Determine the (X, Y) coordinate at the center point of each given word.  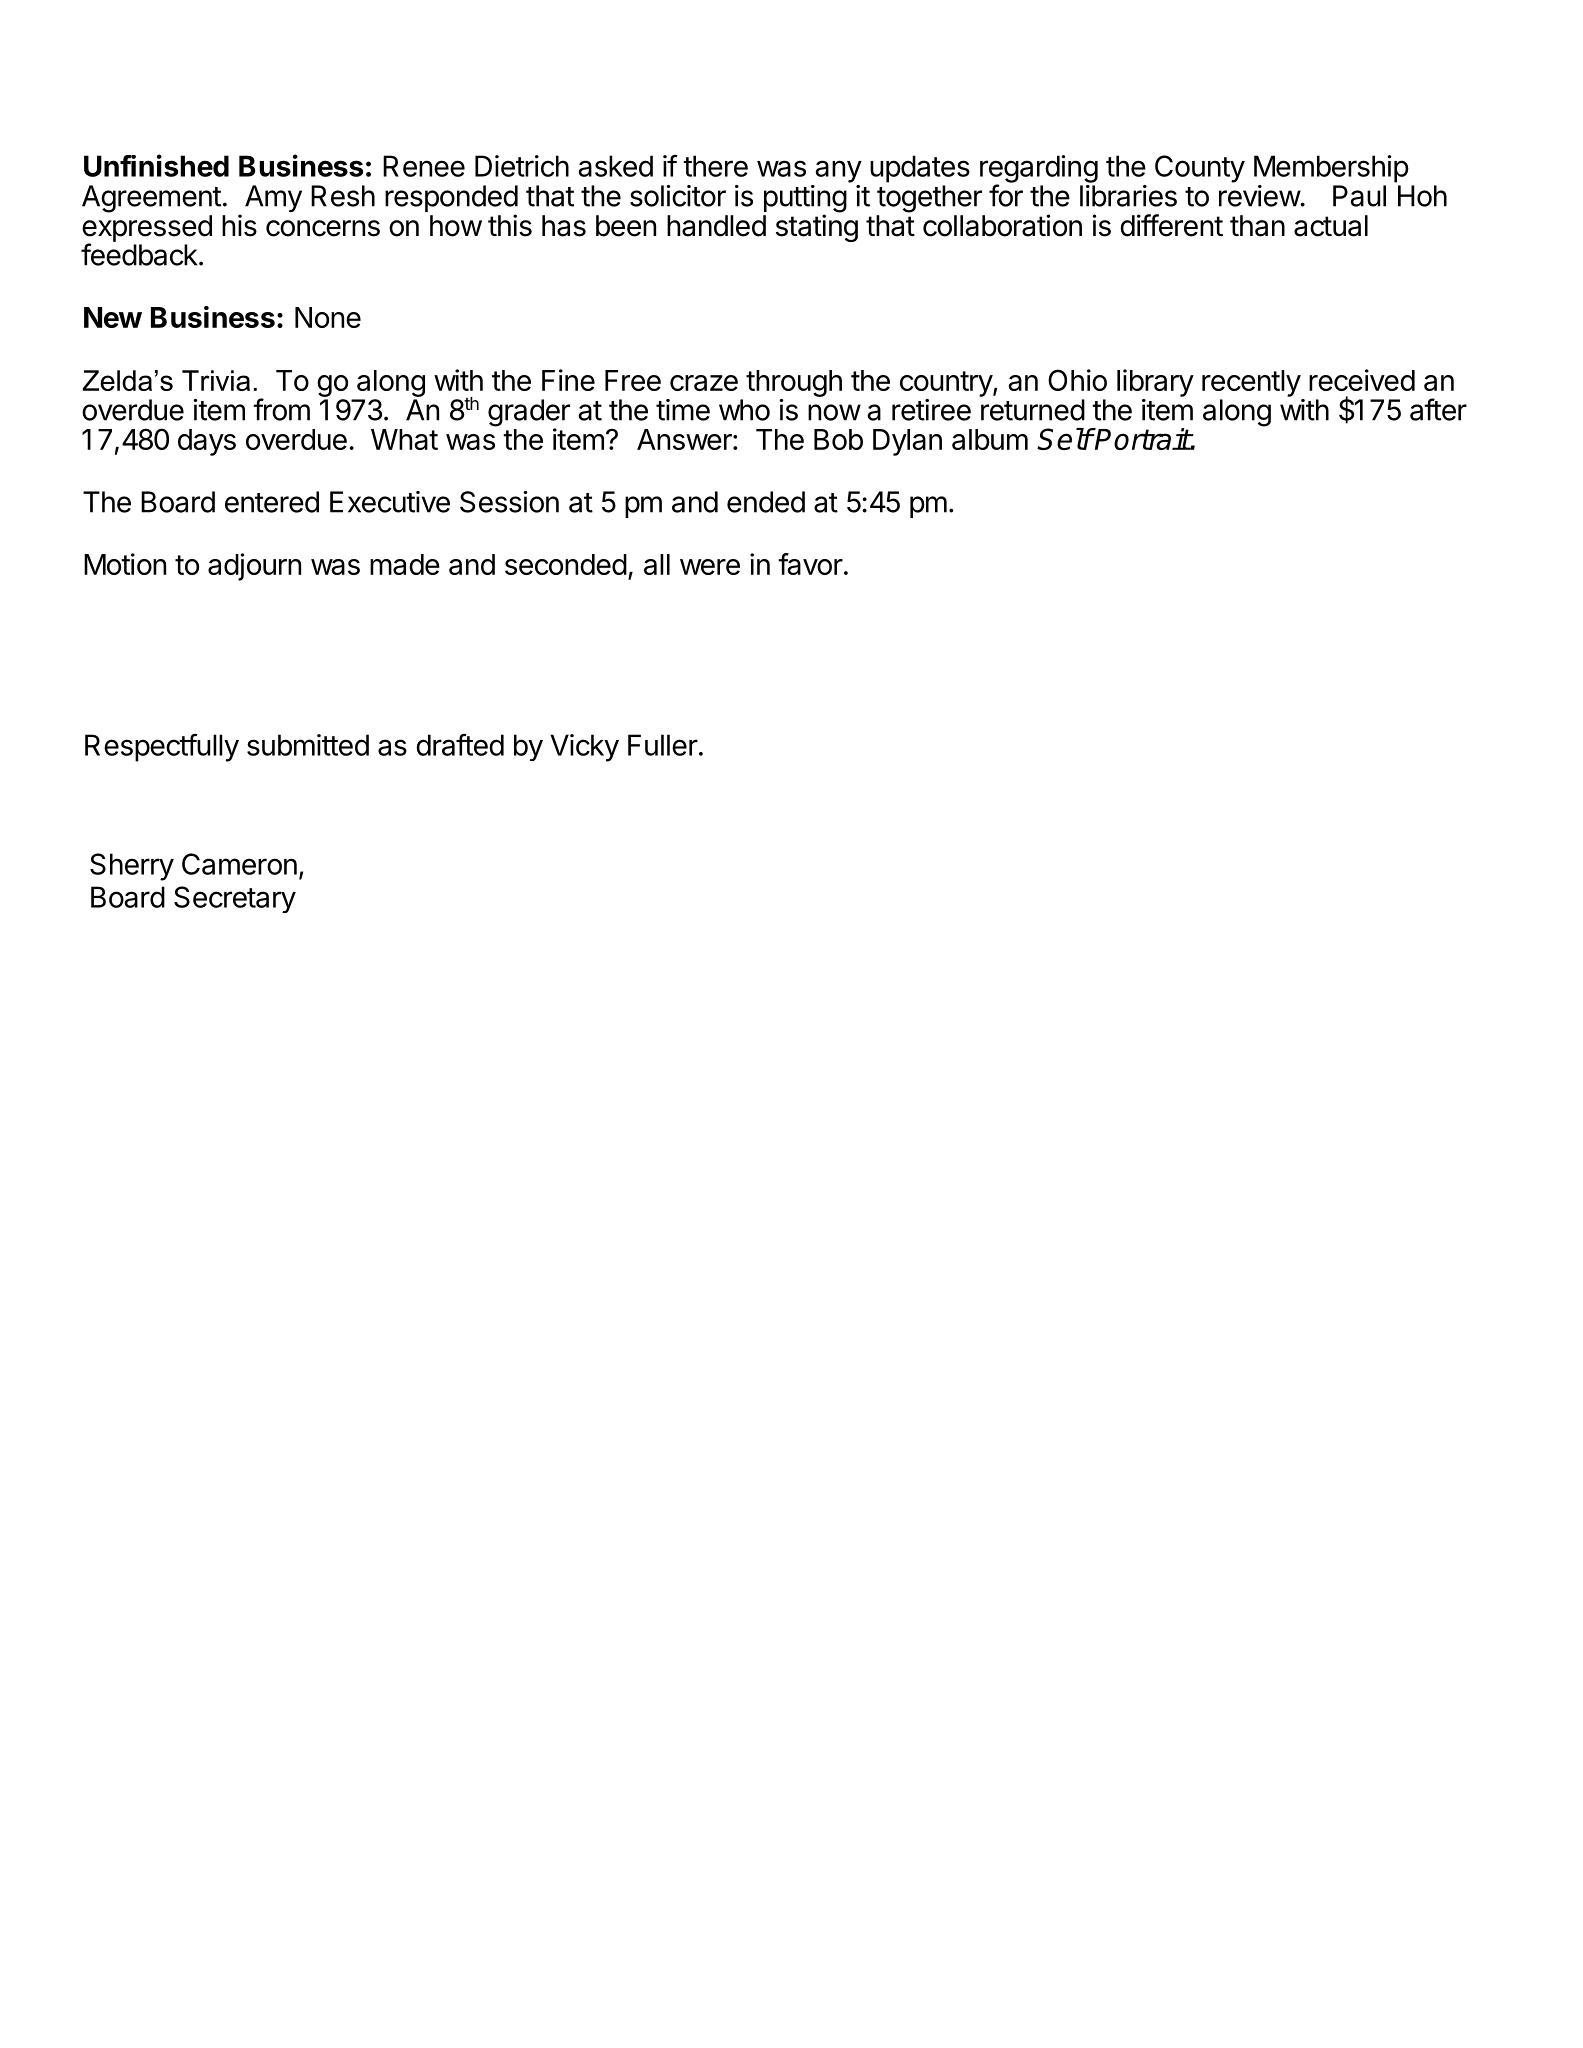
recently (1251, 383)
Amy (273, 198)
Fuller (663, 745)
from (281, 409)
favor (810, 564)
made (405, 564)
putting (805, 200)
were (710, 567)
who (744, 410)
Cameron (239, 864)
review (1260, 196)
